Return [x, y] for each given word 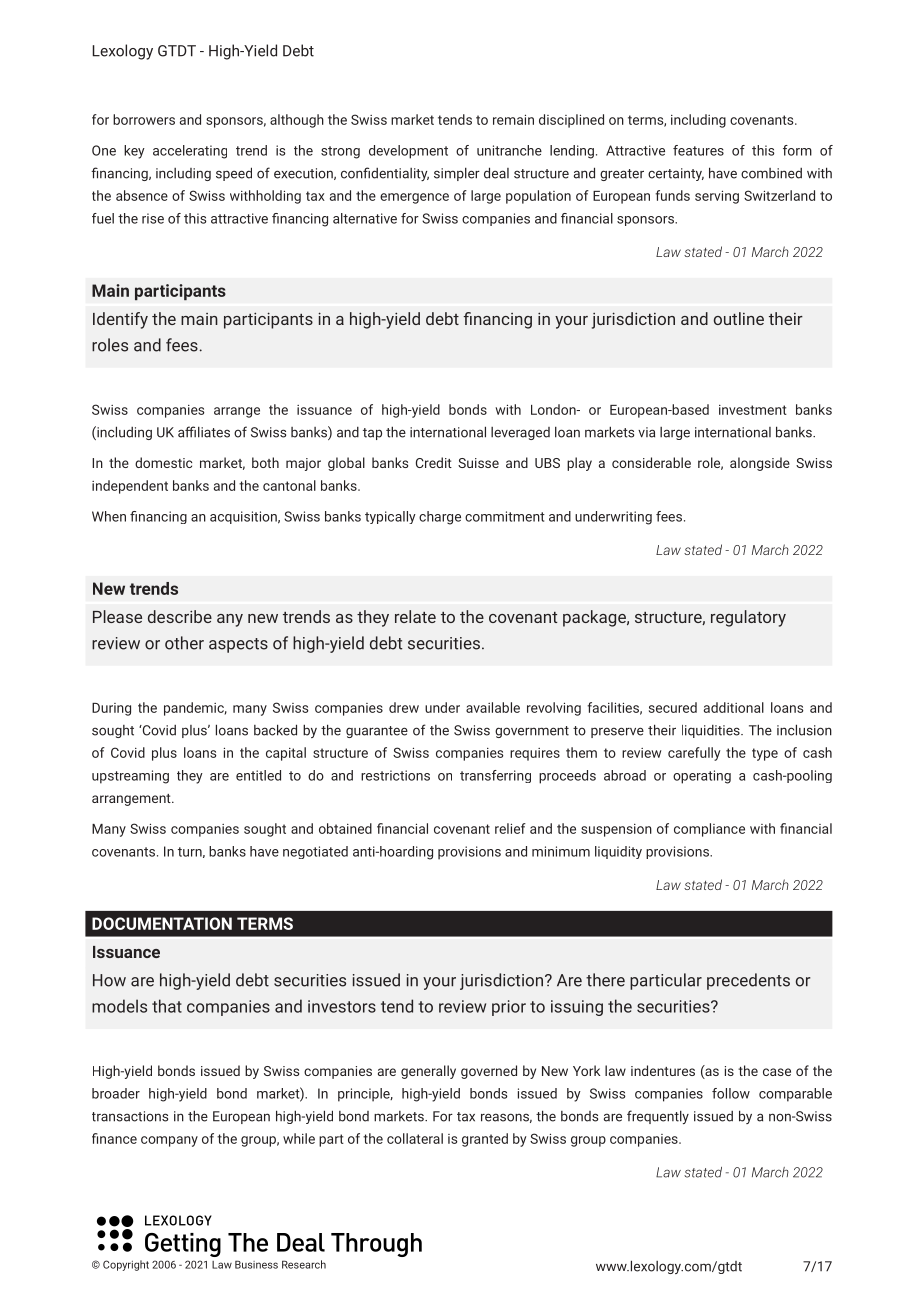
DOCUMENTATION [162, 923]
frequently [658, 1117]
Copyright [126, 1265]
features [698, 150]
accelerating [190, 152]
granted [485, 1140]
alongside [760, 464]
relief [510, 828]
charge [440, 518]
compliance [709, 830]
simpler [457, 174]
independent [130, 487]
